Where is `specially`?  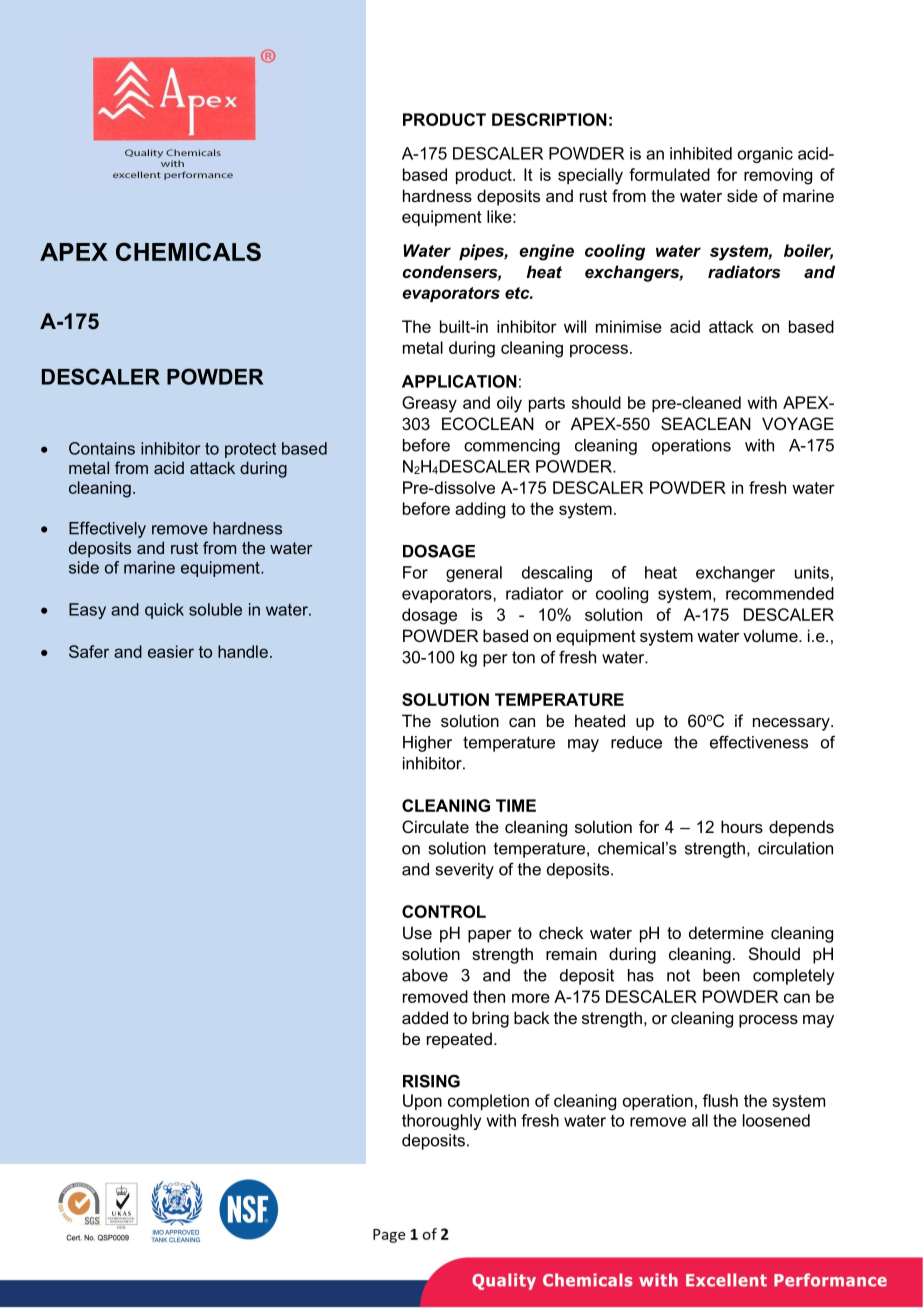
specially is located at coordinates (590, 176).
